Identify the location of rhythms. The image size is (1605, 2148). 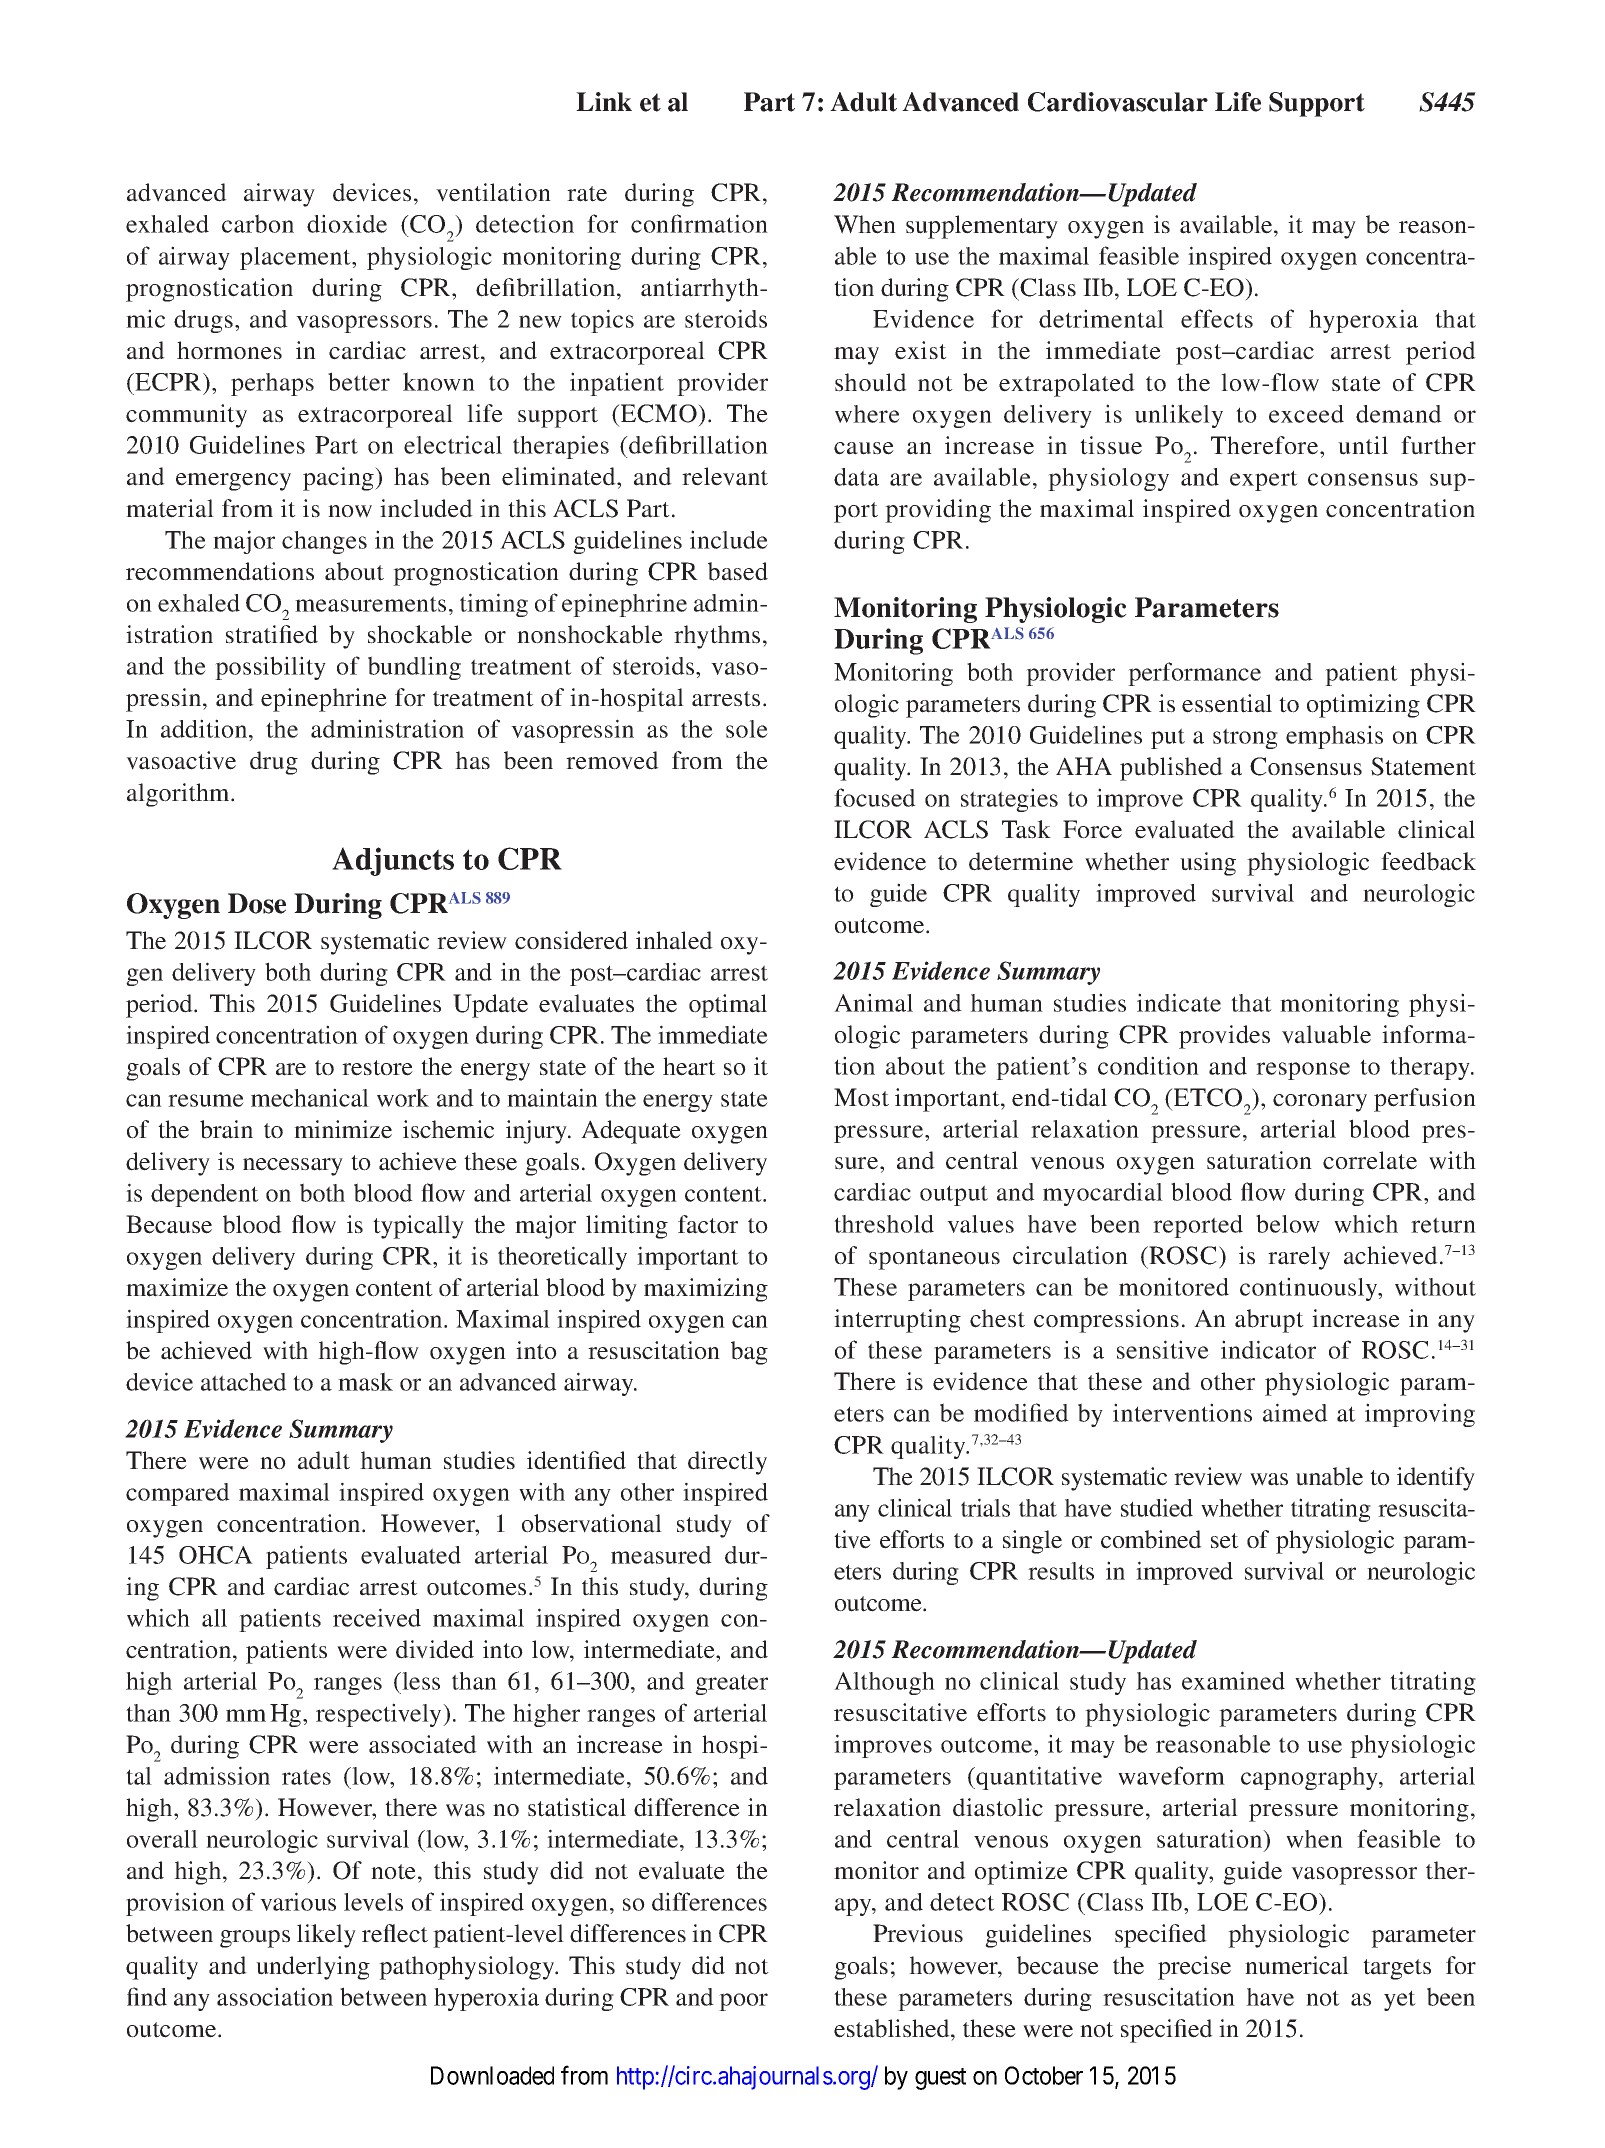
(717, 637).
